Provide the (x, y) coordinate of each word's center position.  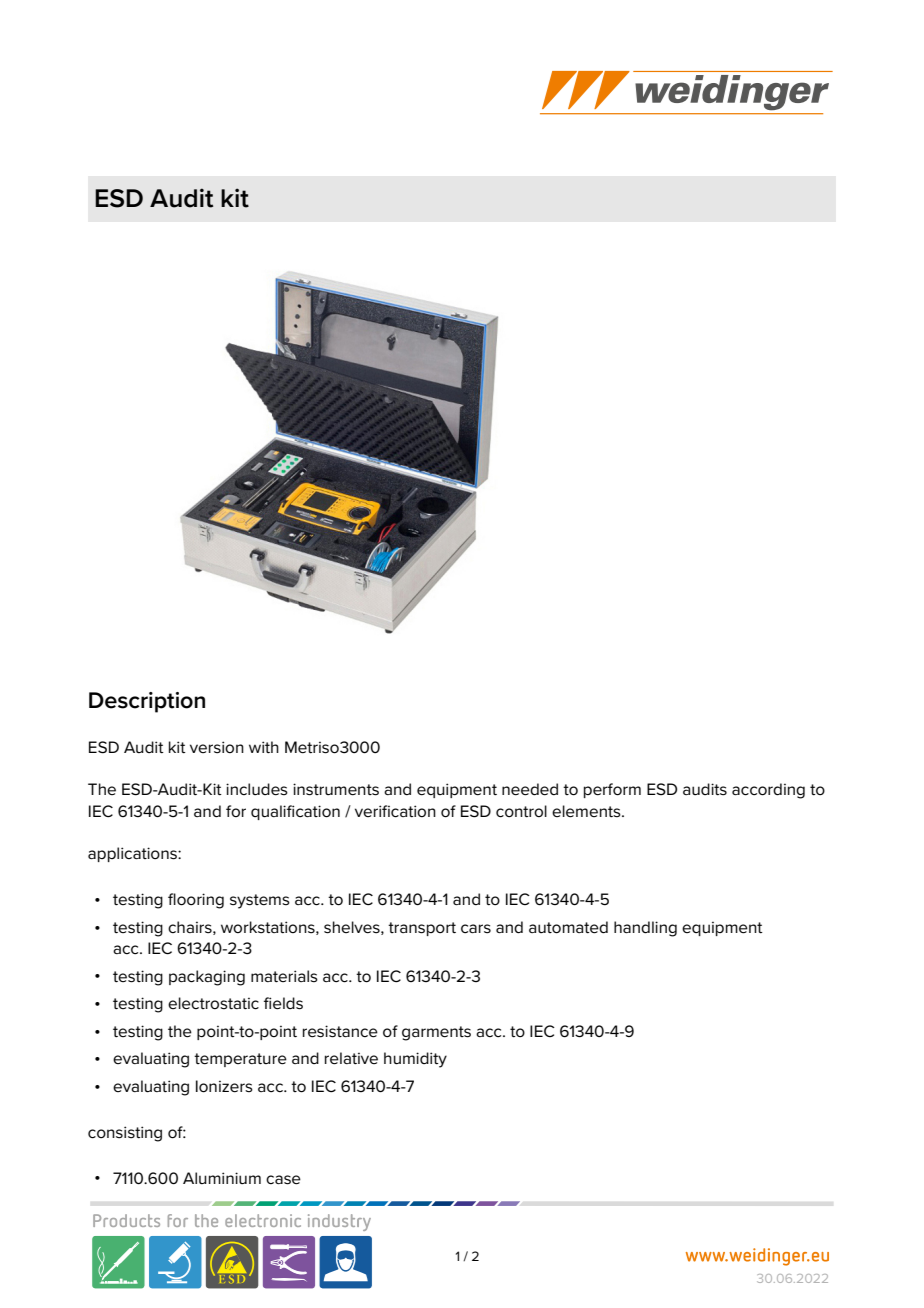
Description (147, 702)
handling (645, 929)
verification (395, 811)
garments (436, 1033)
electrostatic (213, 1003)
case (283, 1180)
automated (568, 927)
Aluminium (222, 1178)
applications (133, 854)
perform (612, 790)
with (264, 747)
